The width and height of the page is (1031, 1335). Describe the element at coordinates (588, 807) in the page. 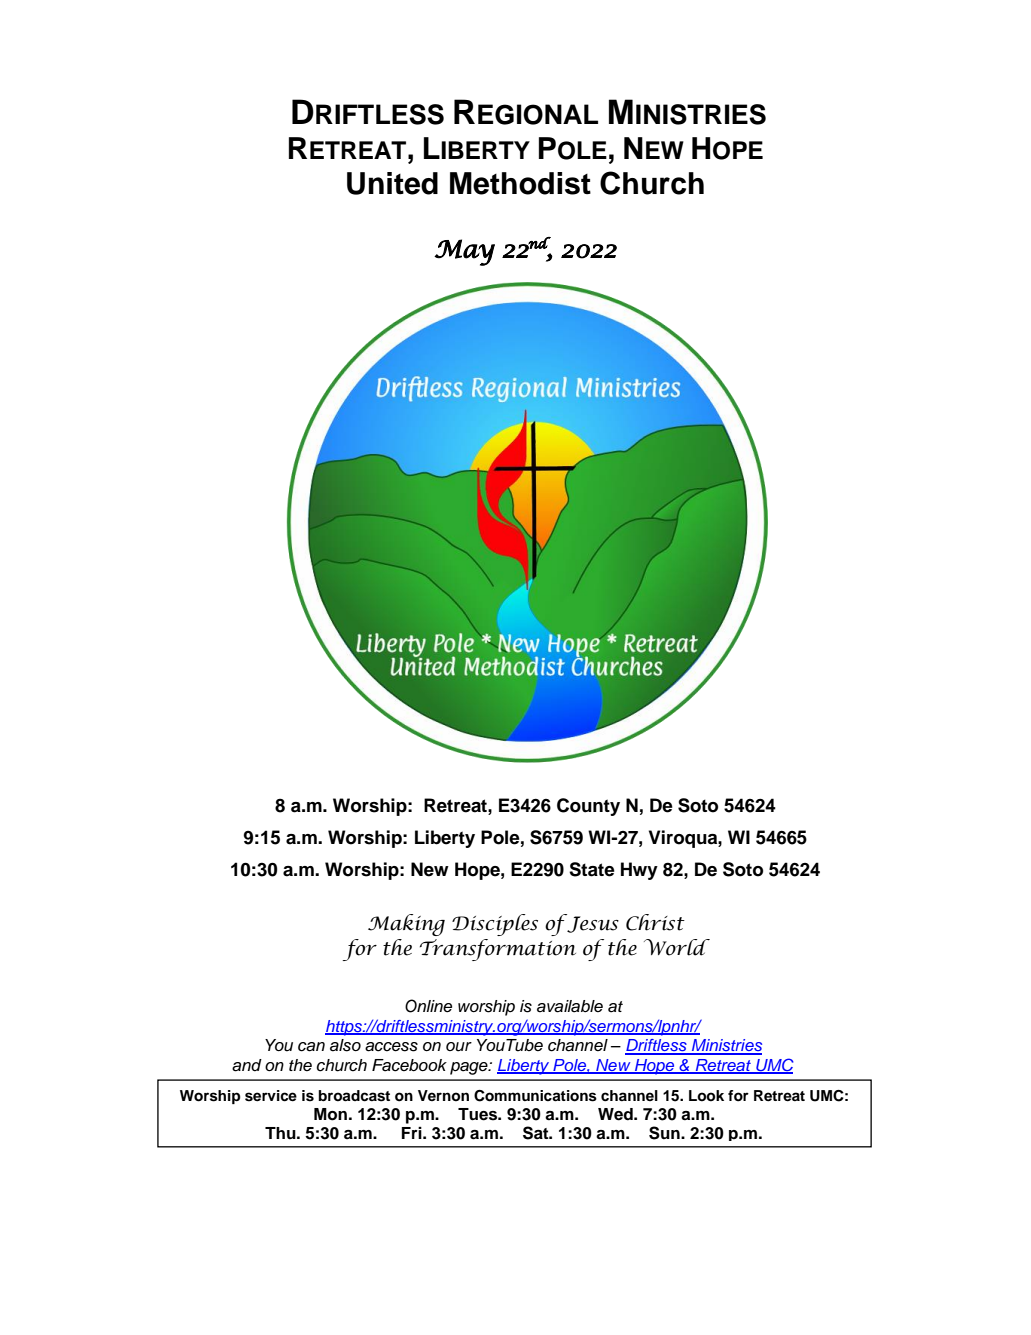

I see `County` at that location.
